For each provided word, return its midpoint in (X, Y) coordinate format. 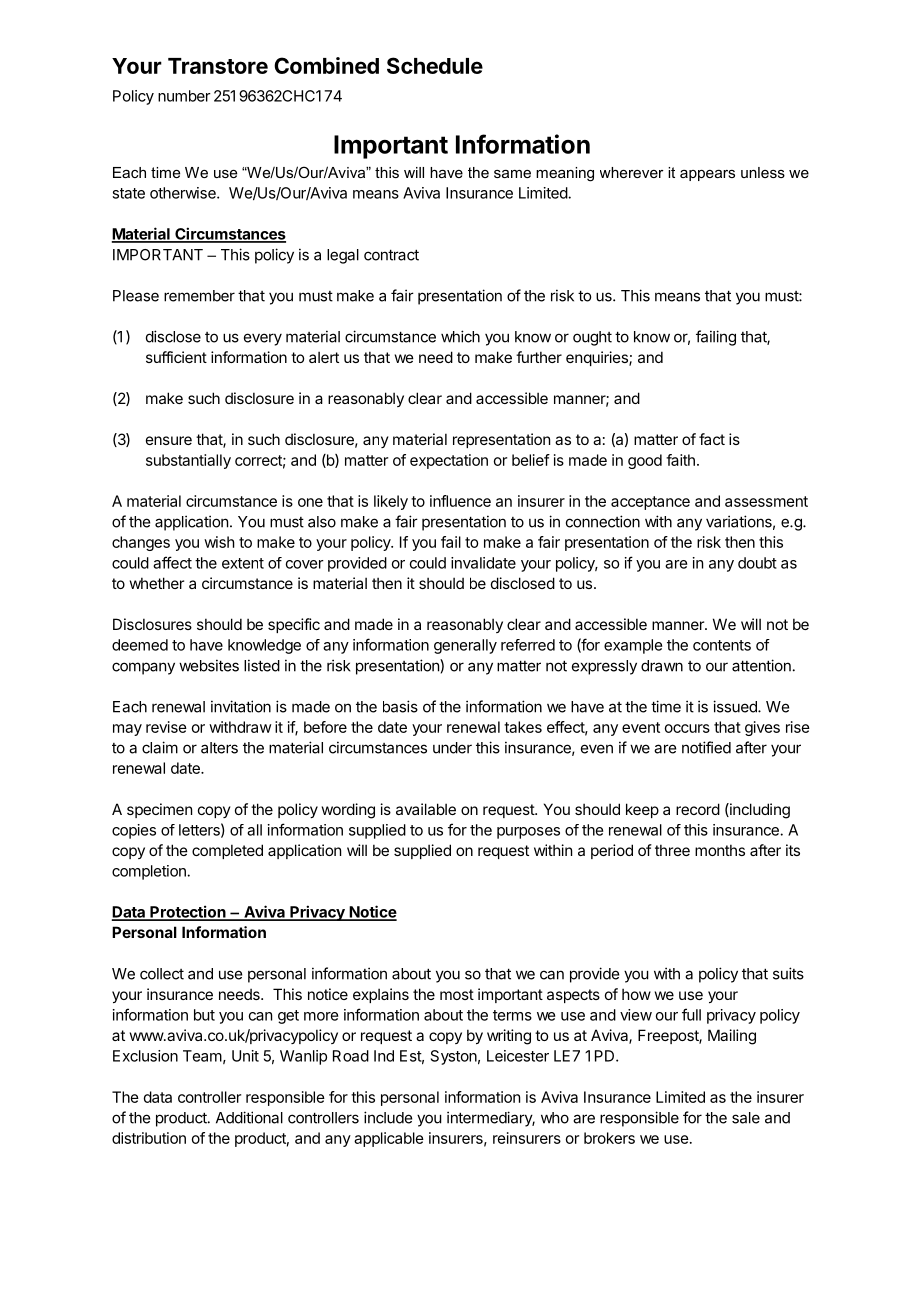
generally (465, 646)
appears (707, 175)
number (184, 96)
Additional (249, 1117)
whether (157, 583)
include (388, 1117)
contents (722, 645)
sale (746, 1118)
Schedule (435, 65)
